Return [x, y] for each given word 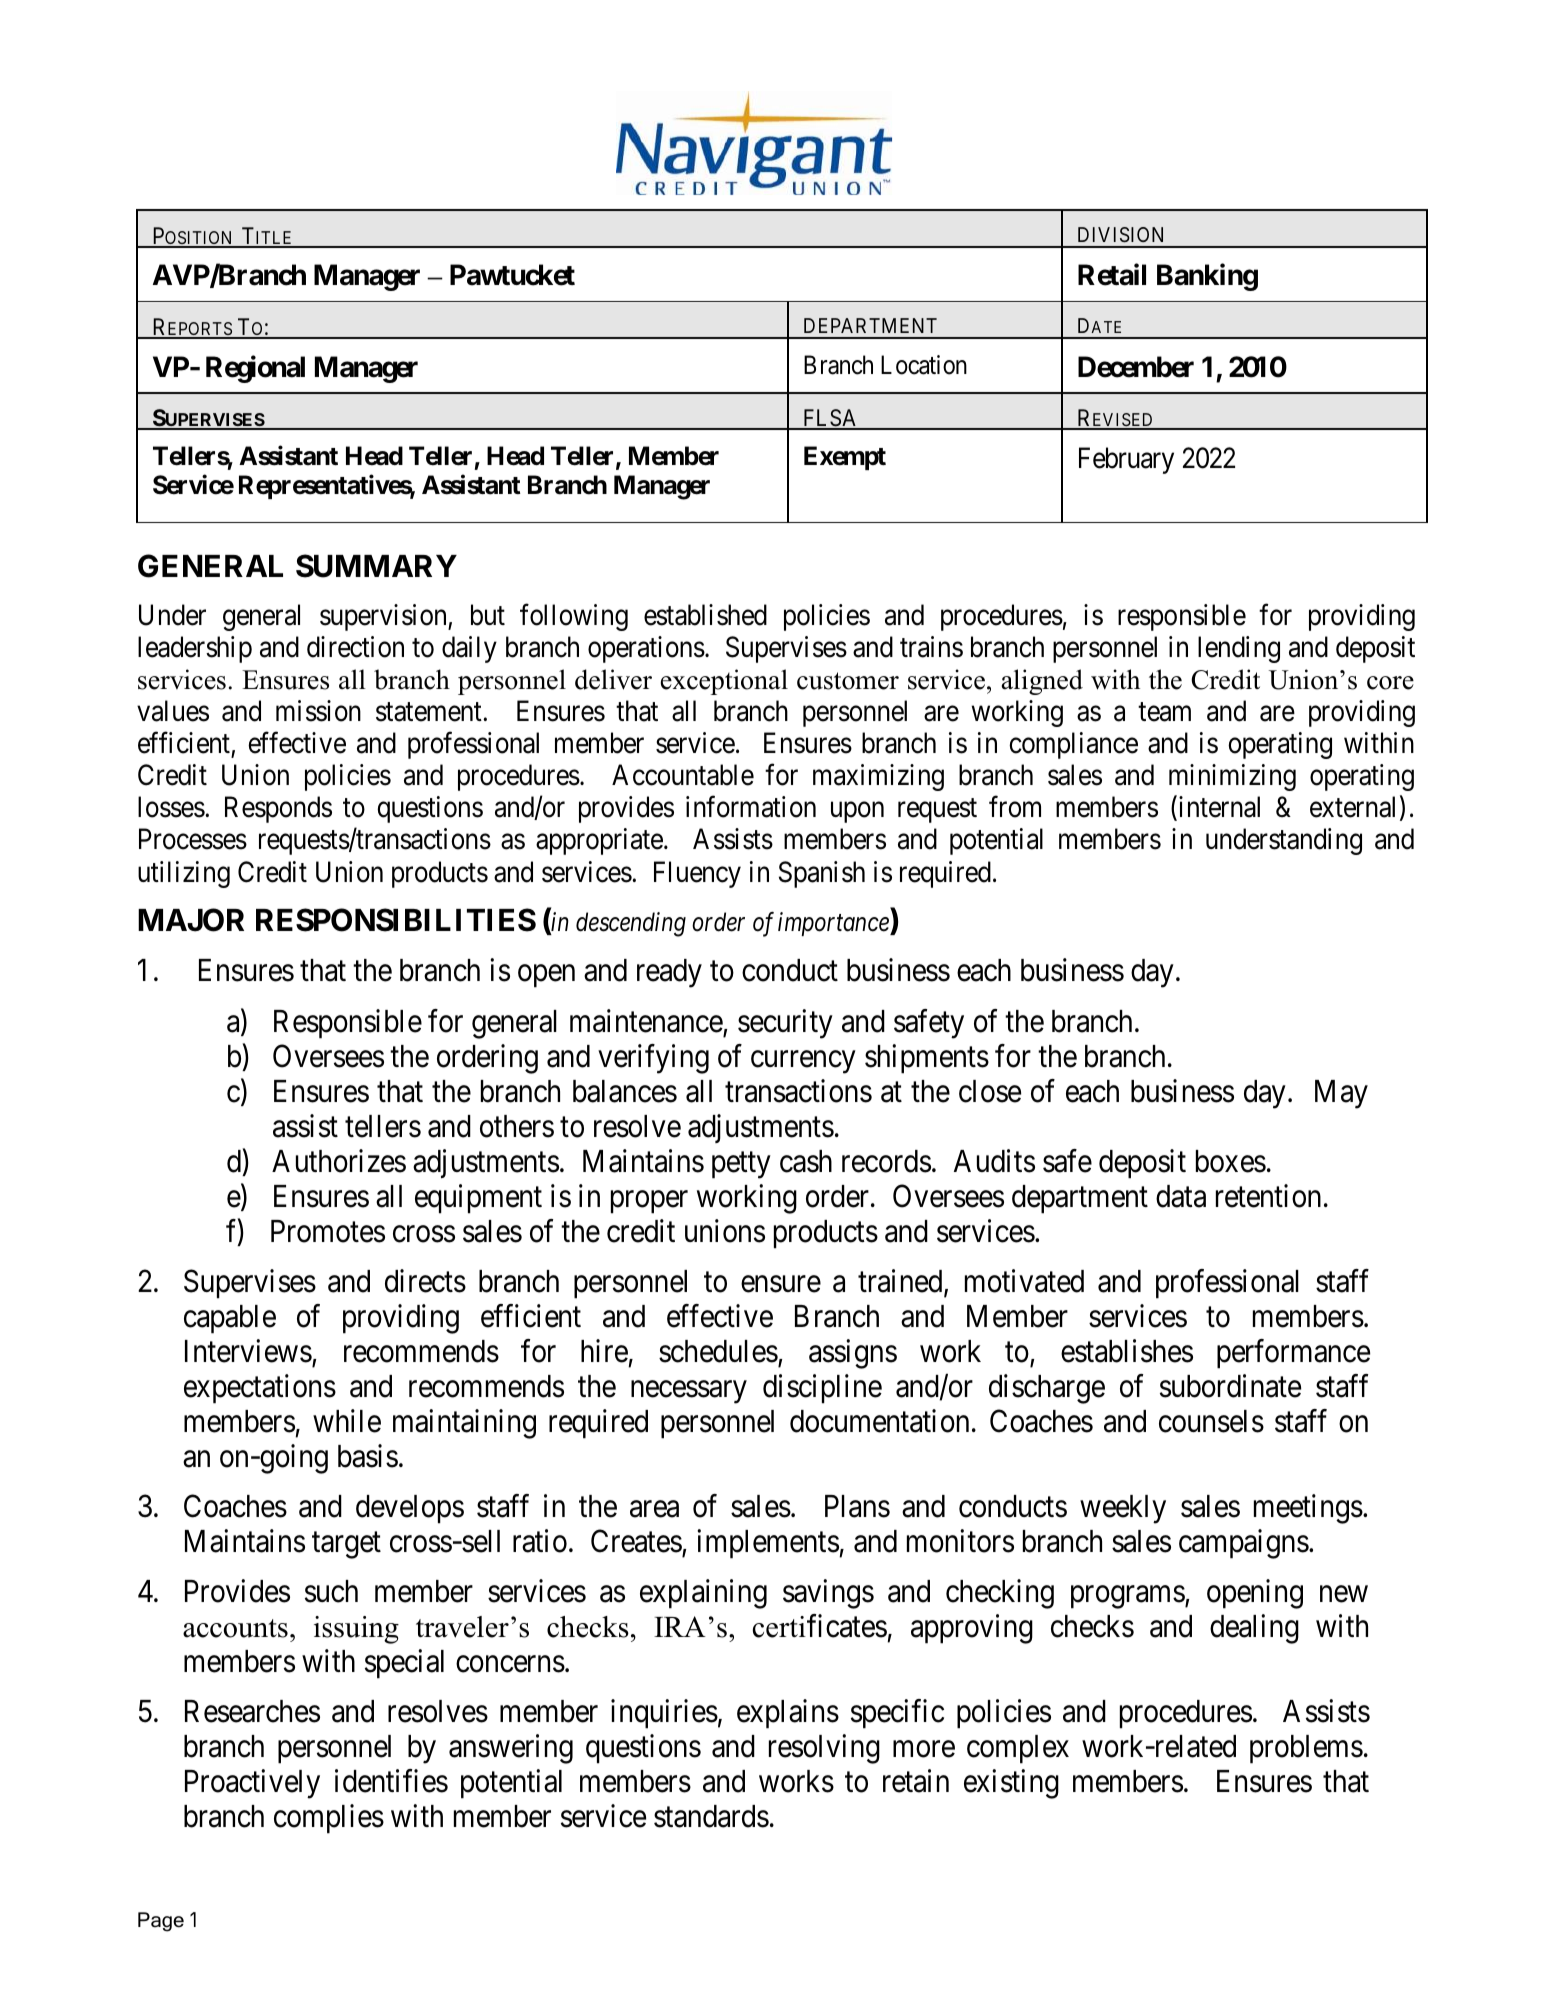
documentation [879, 1421]
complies [329, 1819]
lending [1239, 649]
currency [803, 1062]
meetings [1308, 1509]
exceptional [724, 682]
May [1341, 1094]
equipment [478, 1199]
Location [924, 365]
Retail [1112, 275]
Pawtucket [512, 275]
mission [318, 711]
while [347, 1421]
